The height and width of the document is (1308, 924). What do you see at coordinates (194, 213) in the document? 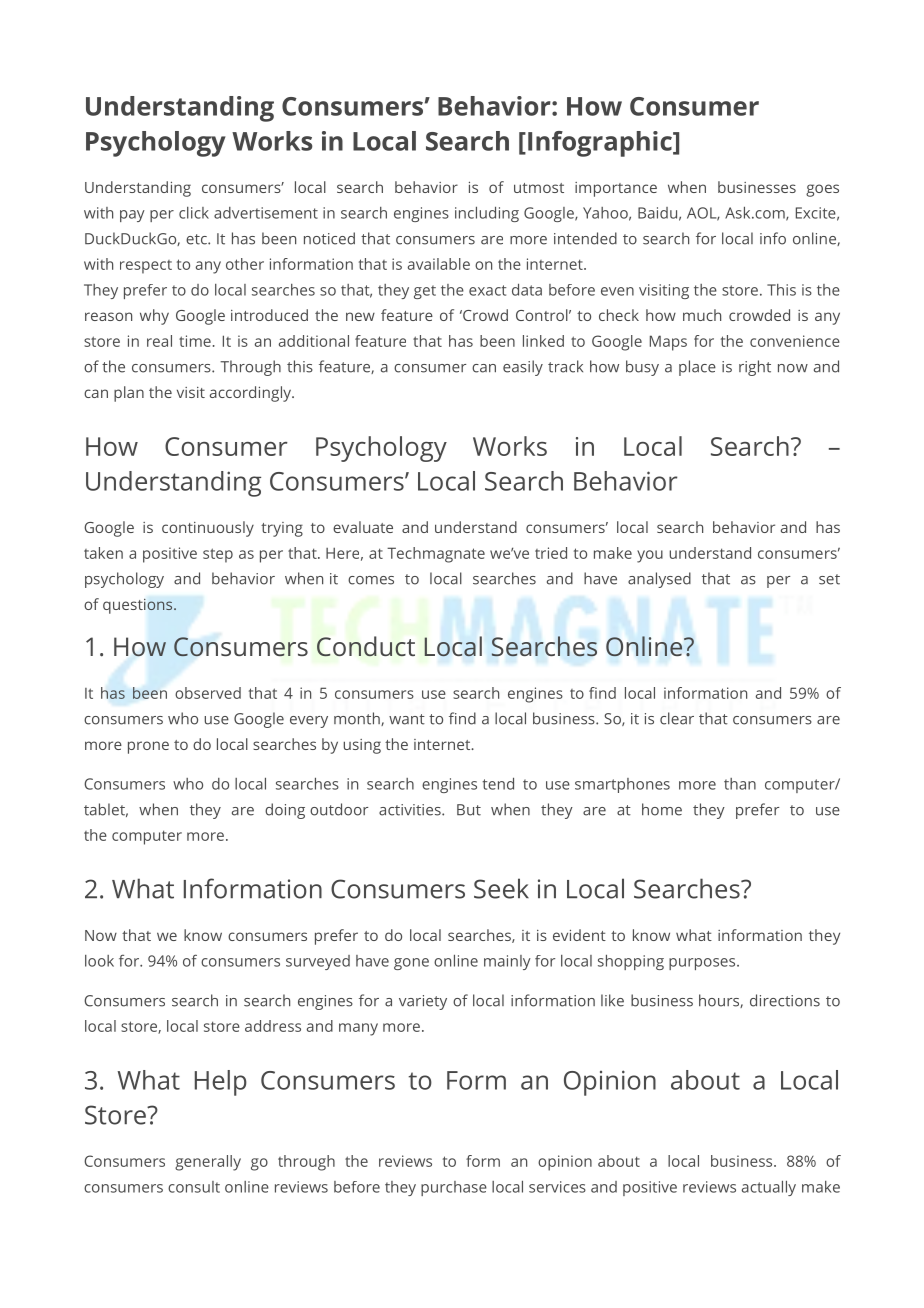
I see `click` at bounding box center [194, 213].
